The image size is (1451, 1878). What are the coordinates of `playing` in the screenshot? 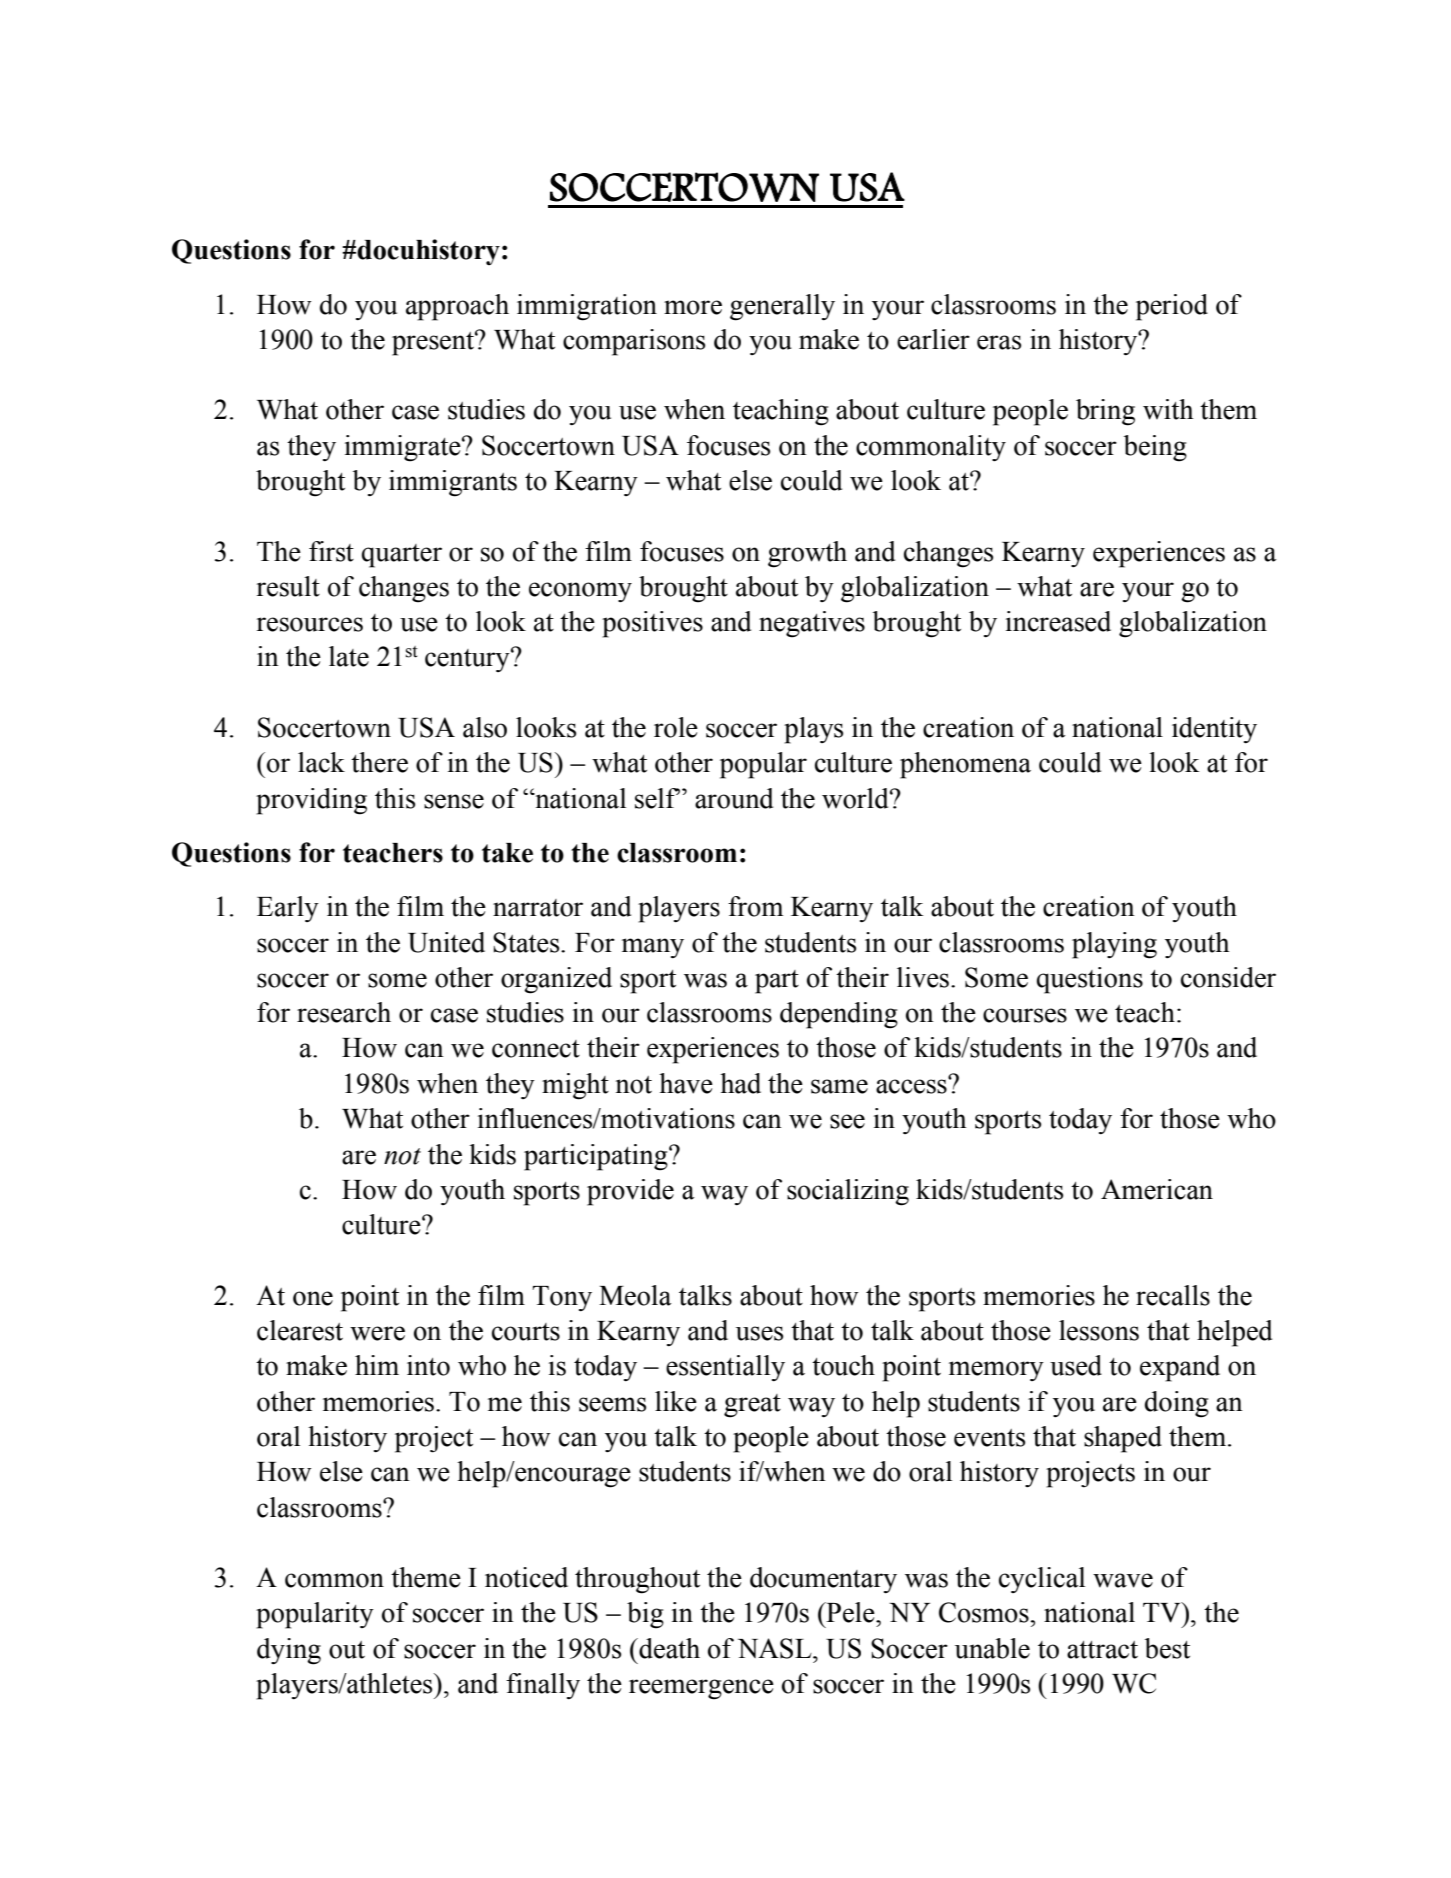 It's located at (1114, 945).
